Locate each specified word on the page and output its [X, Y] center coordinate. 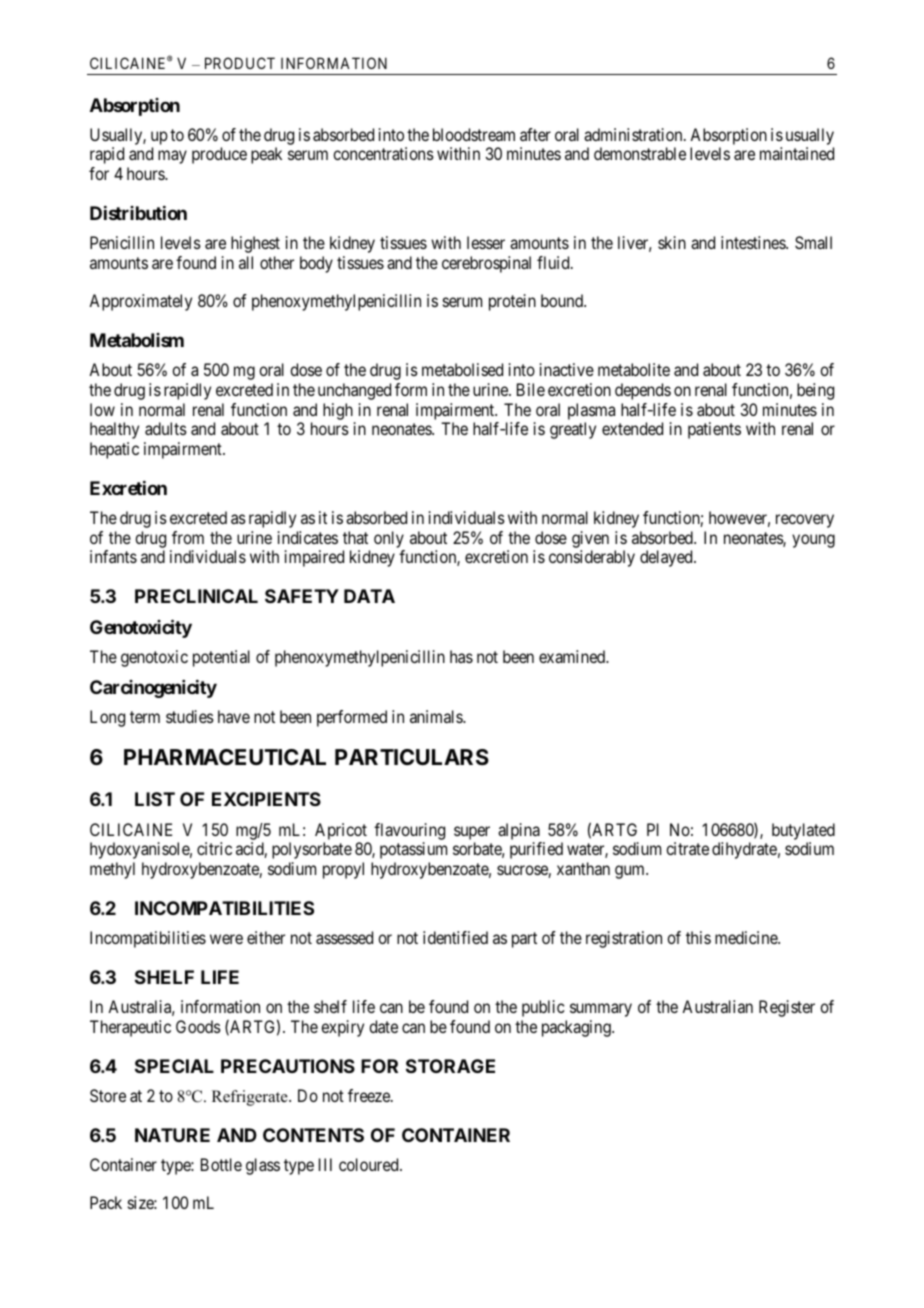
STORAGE [450, 1066]
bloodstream [474, 134]
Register [787, 1008]
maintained [797, 153]
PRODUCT [240, 63]
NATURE [172, 1135]
